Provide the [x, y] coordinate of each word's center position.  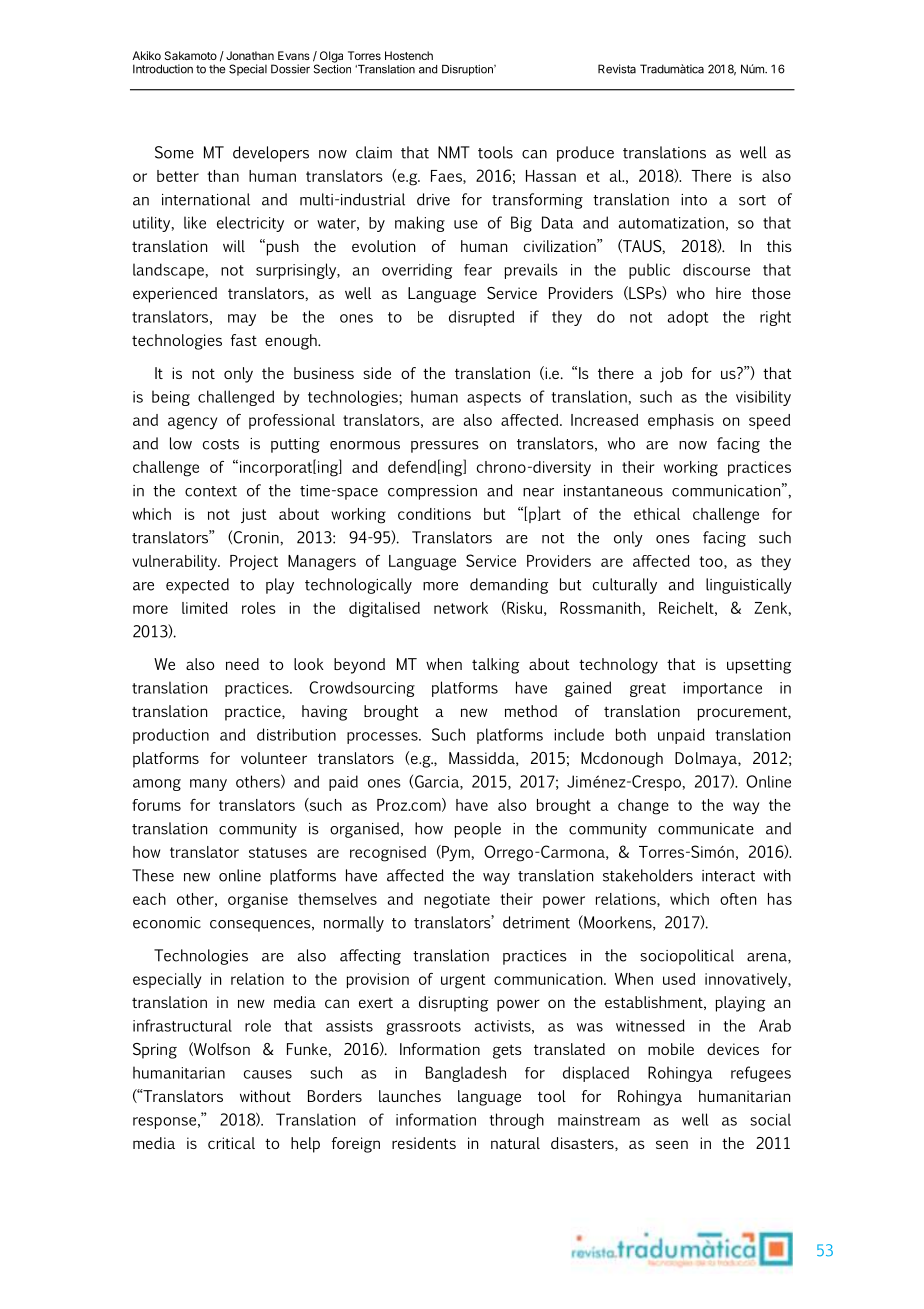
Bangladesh [466, 1074]
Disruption [468, 70]
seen [672, 1144]
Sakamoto [191, 55]
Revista [617, 69]
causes [268, 1074]
